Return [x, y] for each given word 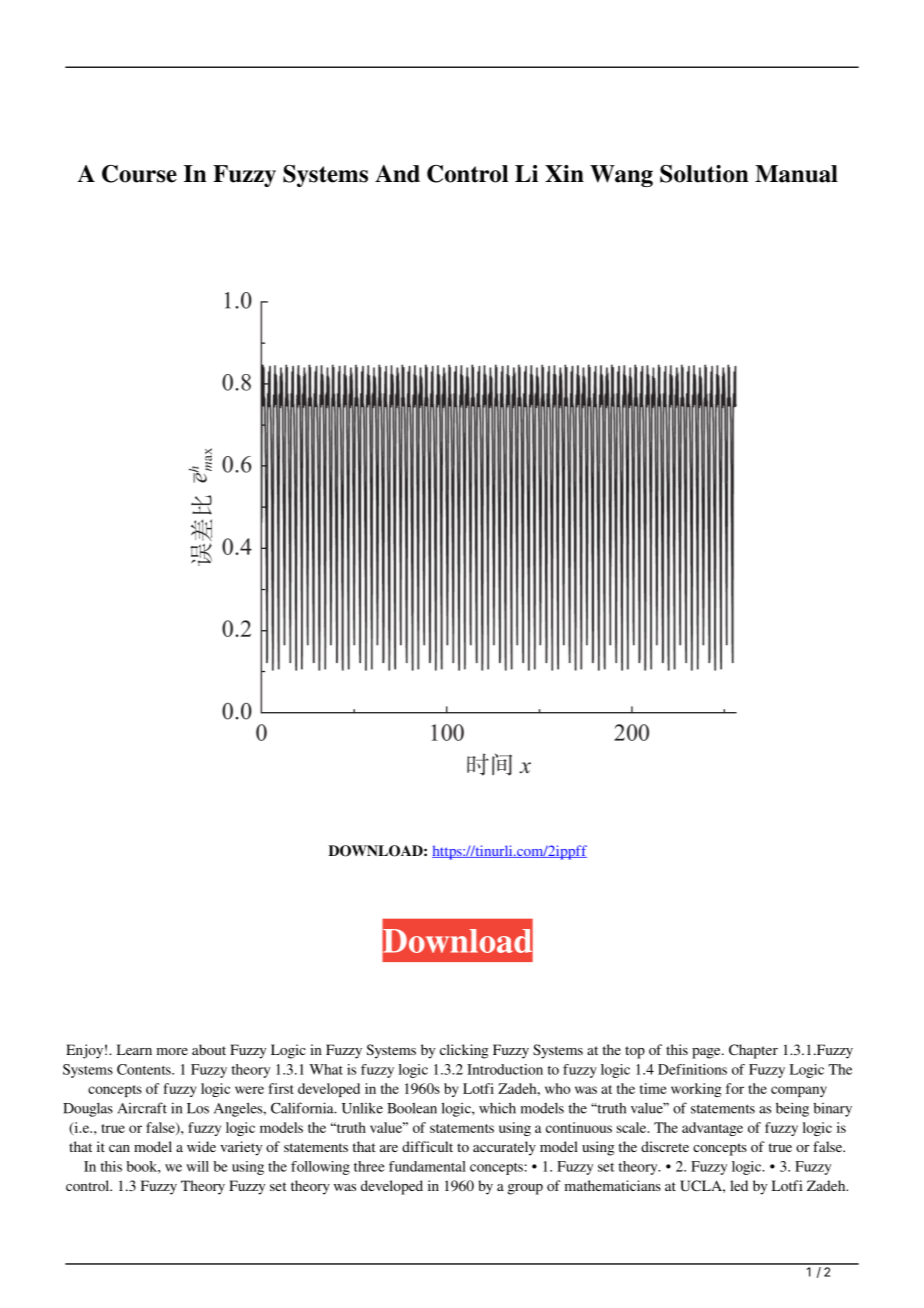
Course [139, 174]
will [197, 1166]
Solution [704, 174]
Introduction [505, 1069]
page [707, 1053]
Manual [796, 174]
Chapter [753, 1051]
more [172, 1051]
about [209, 1049]
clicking [464, 1051]
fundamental [427, 1166]
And [397, 174]
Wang [621, 176]
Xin [564, 173]
